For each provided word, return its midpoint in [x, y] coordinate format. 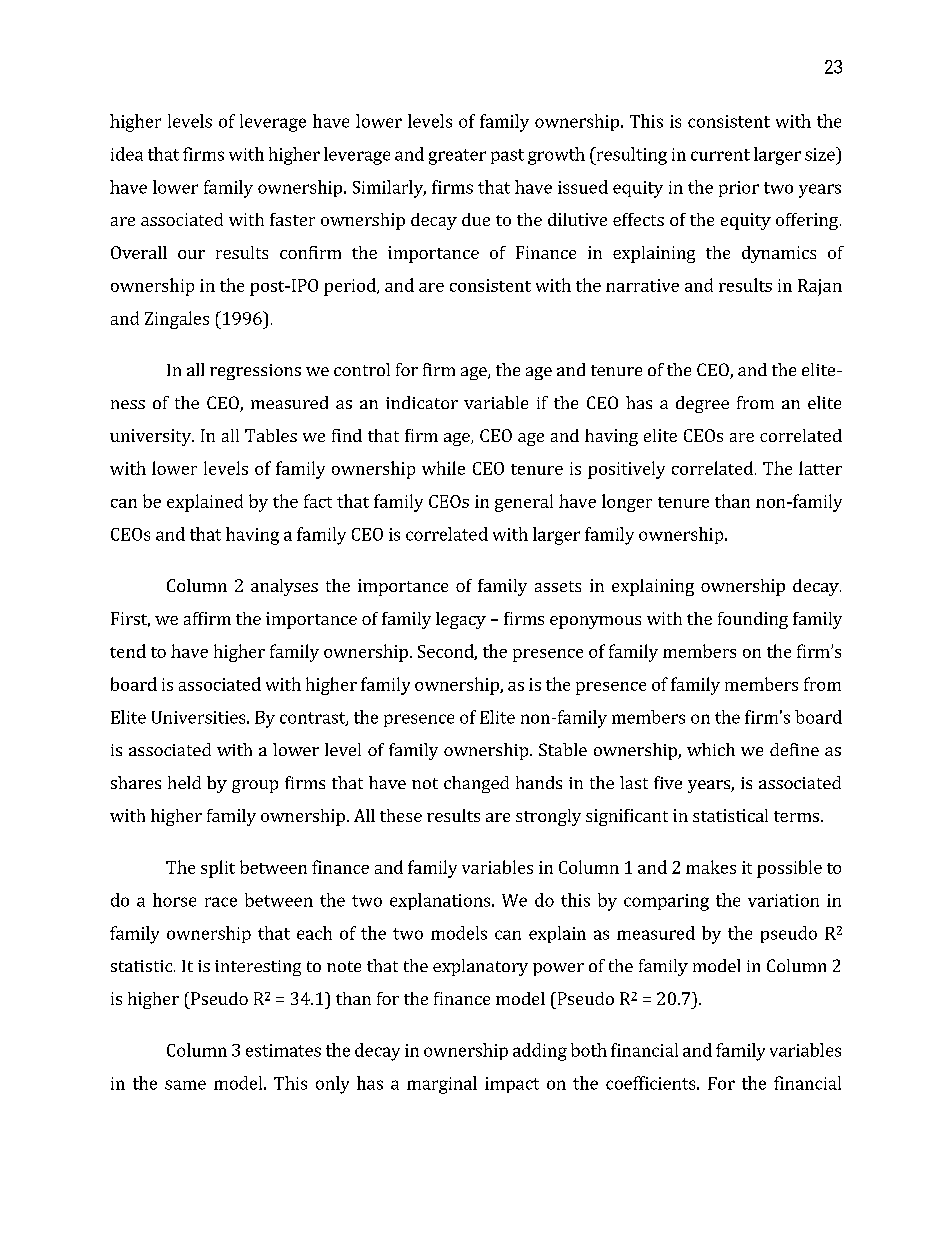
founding [753, 620]
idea [127, 154]
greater [457, 157]
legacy [461, 620]
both [589, 1050]
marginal [442, 1085]
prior [739, 189]
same [185, 1085]
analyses [284, 587]
